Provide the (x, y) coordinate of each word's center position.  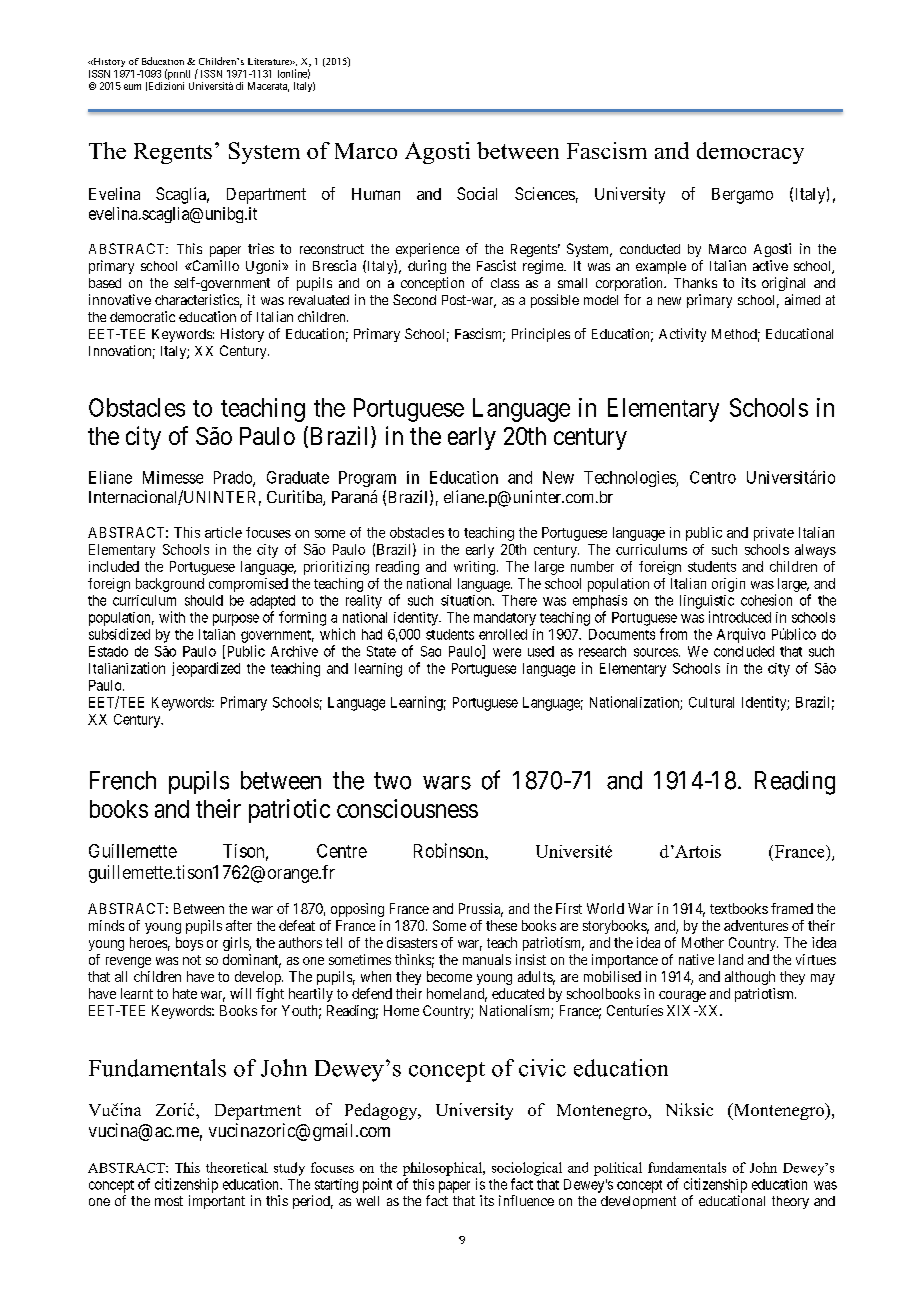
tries (261, 248)
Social (477, 193)
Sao (431, 651)
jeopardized (206, 669)
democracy (750, 153)
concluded (744, 651)
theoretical (237, 1167)
